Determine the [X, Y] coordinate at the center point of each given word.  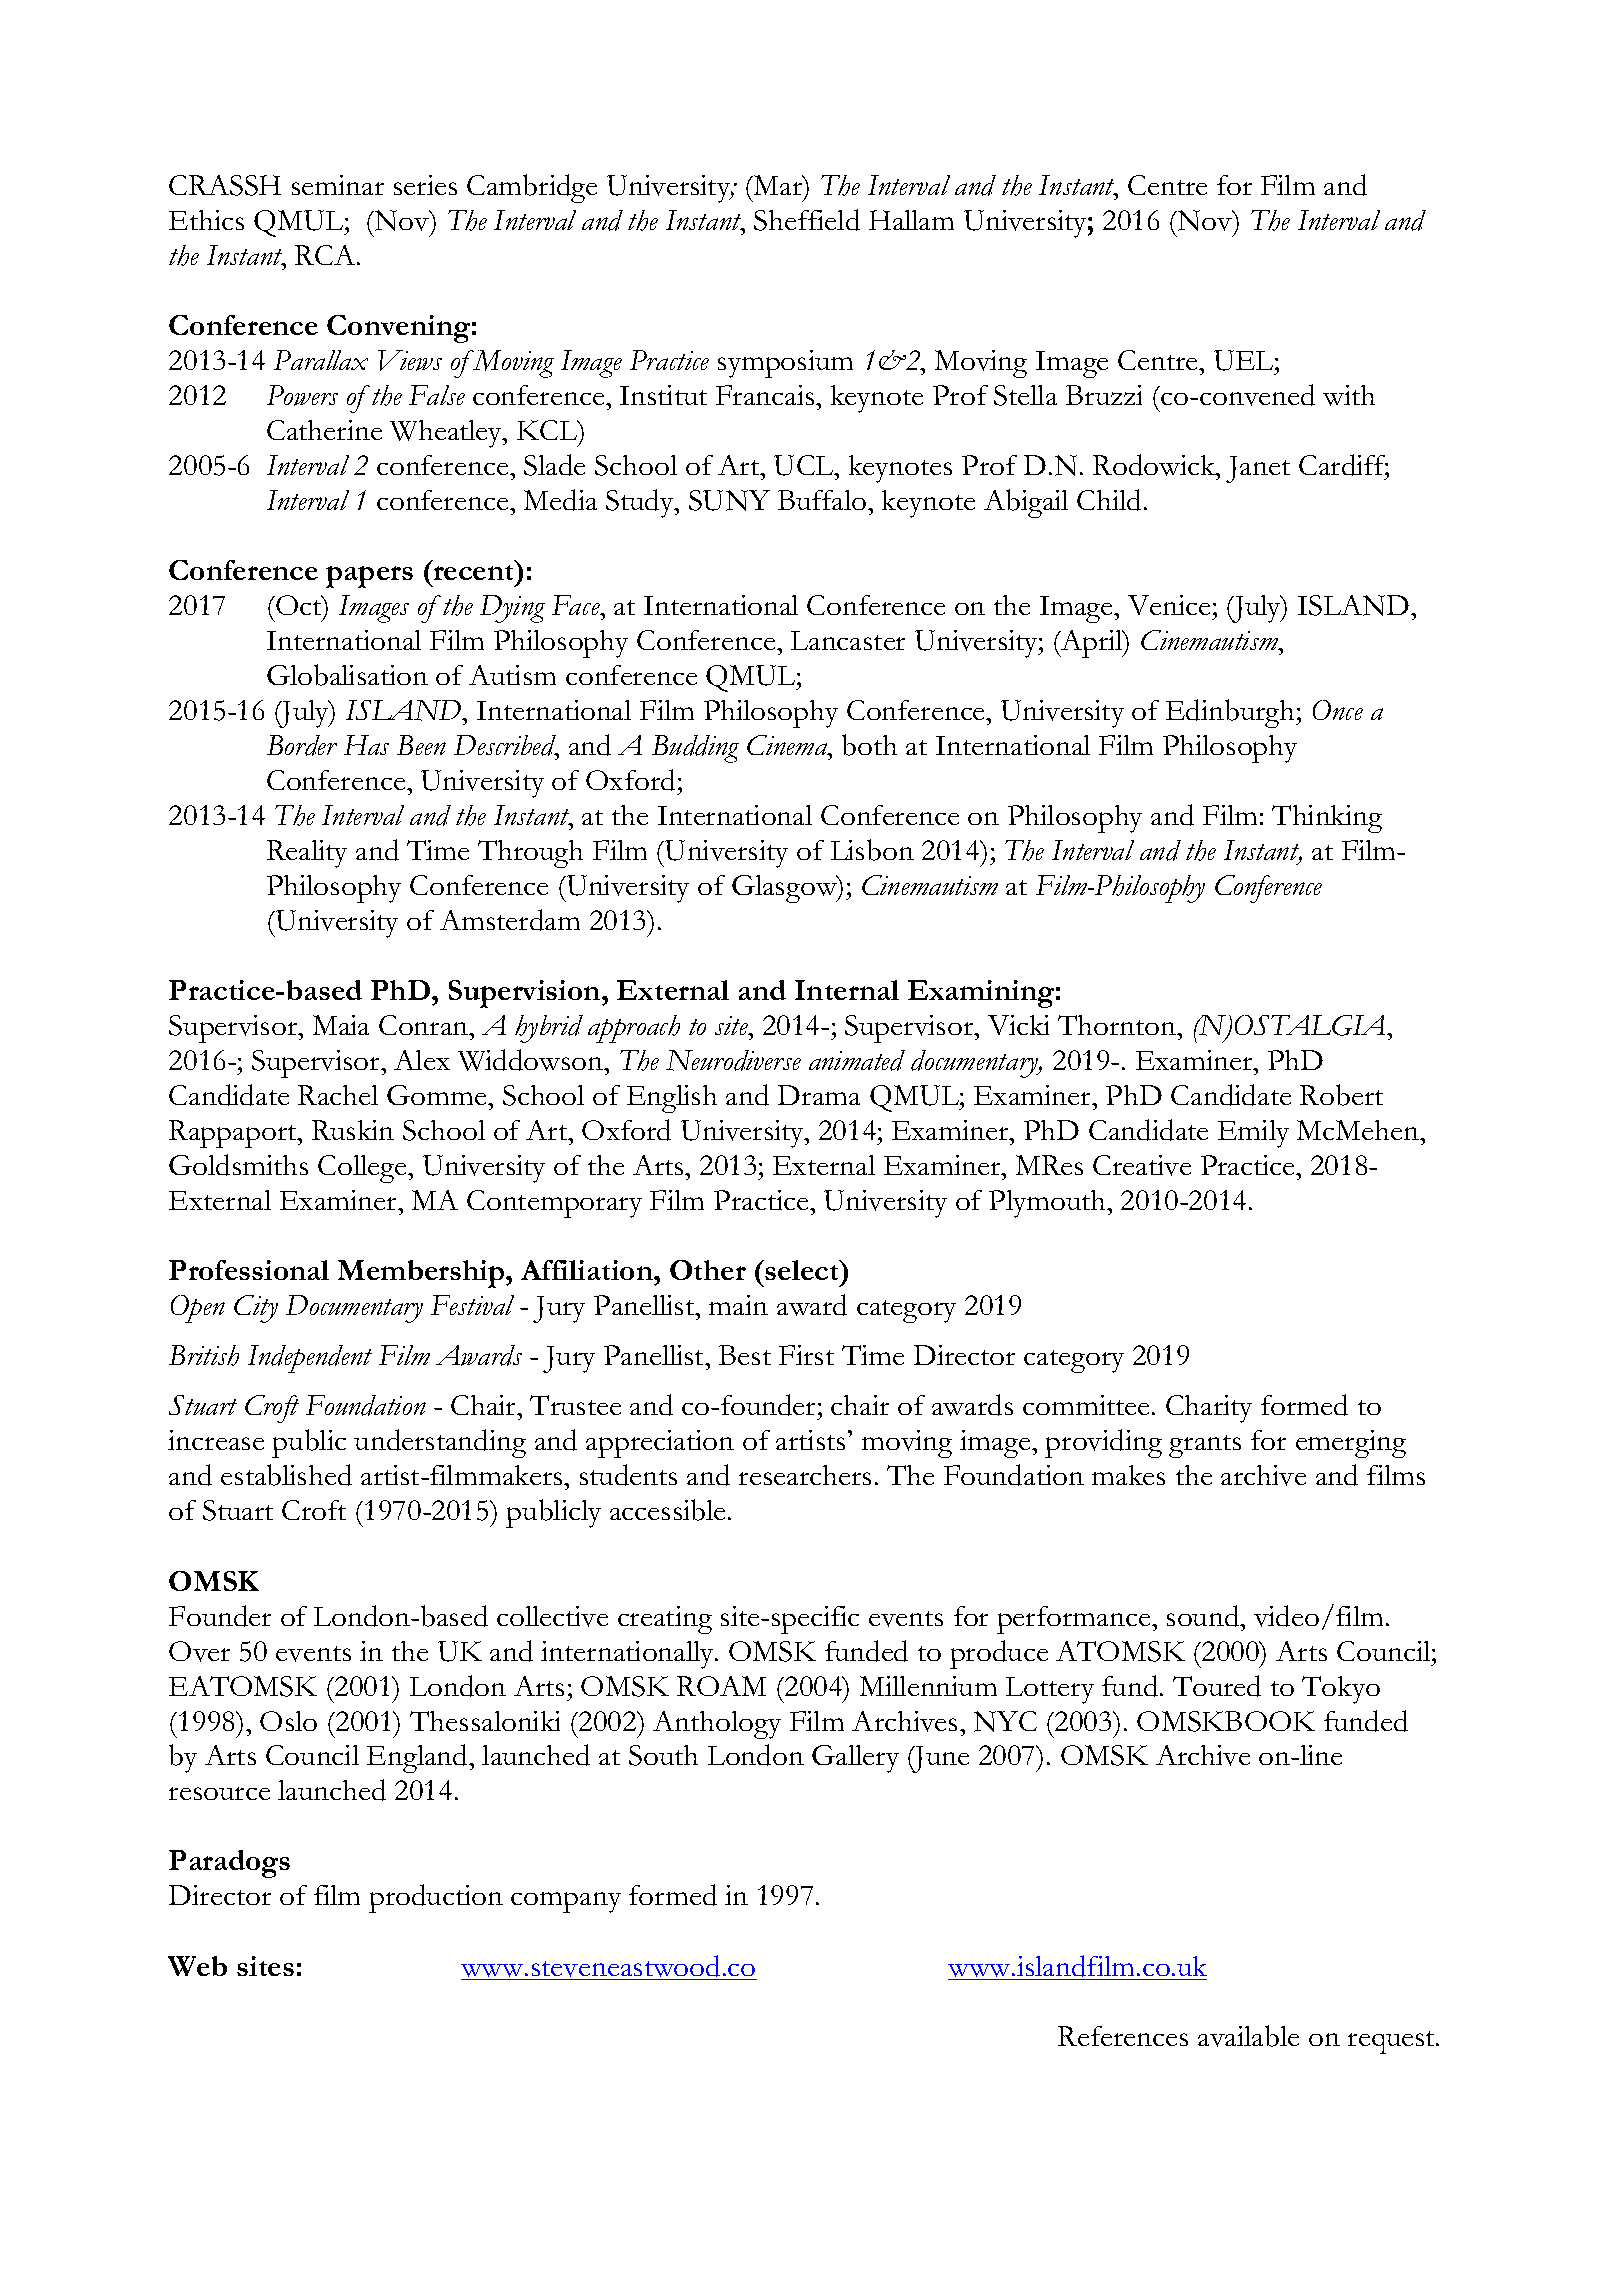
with [1349, 395]
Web [197, 1966]
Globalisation [347, 675]
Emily [1253, 1134]
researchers [805, 1475]
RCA [326, 255]
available [1248, 2036]
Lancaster [848, 640]
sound [1204, 1616]
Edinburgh [1232, 713]
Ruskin [353, 1130]
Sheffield [807, 220]
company [566, 1902]
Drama [819, 1095]
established [286, 1475]
